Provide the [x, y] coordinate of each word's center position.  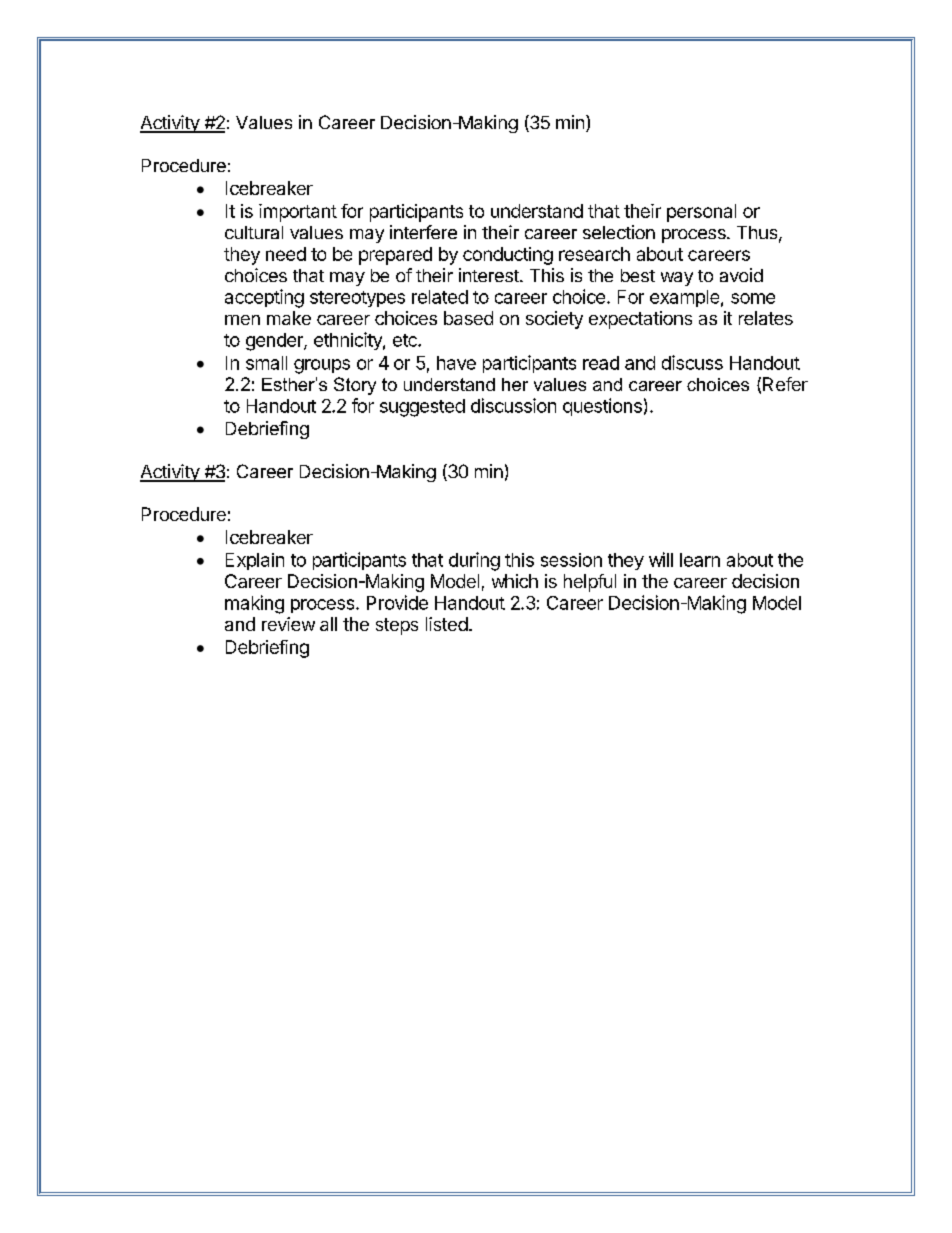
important [298, 213]
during [474, 561]
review [288, 624]
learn [700, 560]
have [456, 363]
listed [447, 624]
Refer [785, 384]
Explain [255, 561]
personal [701, 213]
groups [322, 366]
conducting [508, 256]
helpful [590, 583]
